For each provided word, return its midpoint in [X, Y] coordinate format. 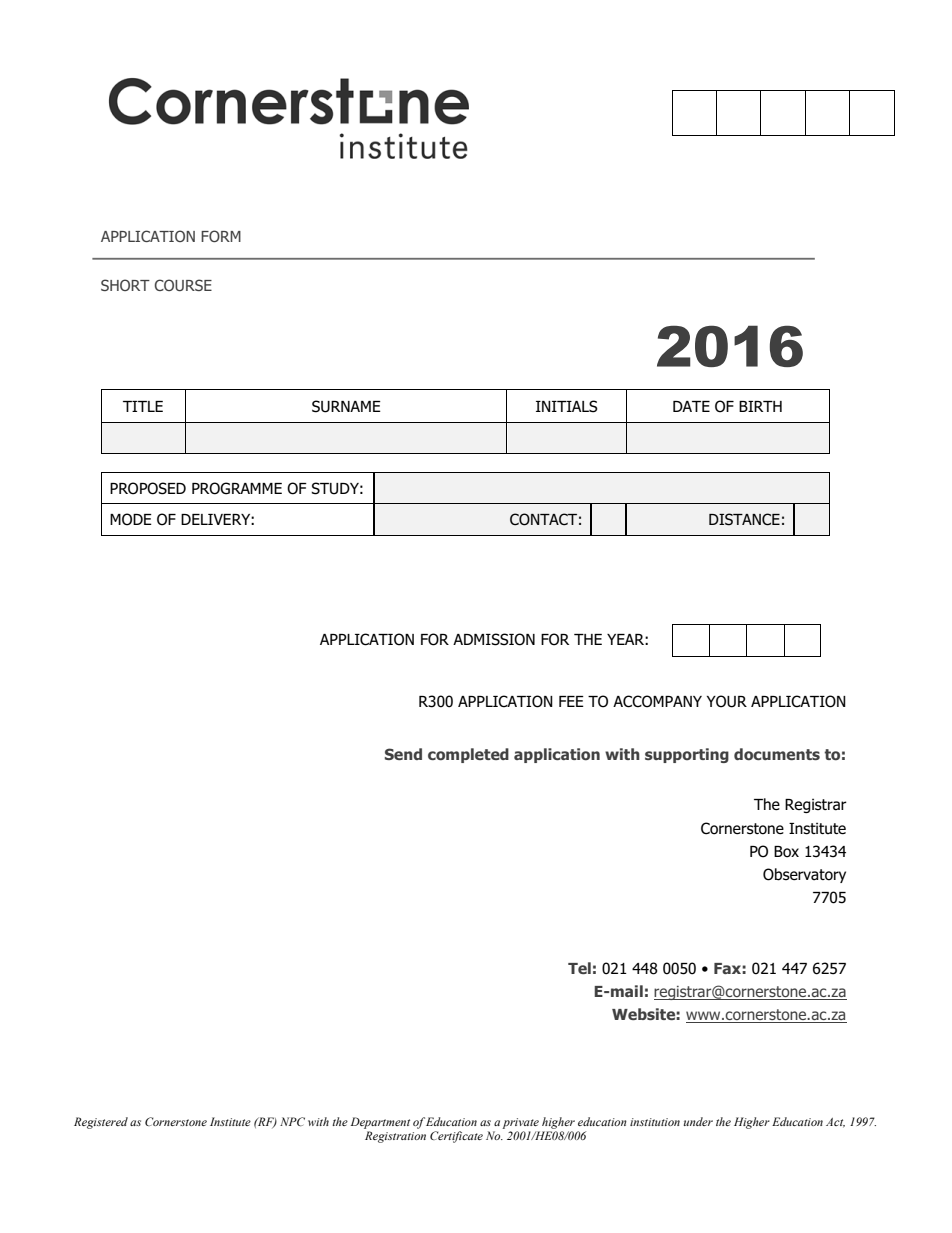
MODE [131, 519]
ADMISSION [494, 639]
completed [468, 755]
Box [786, 852]
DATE [691, 406]
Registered [101, 1123]
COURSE [183, 285]
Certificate [456, 1137]
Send [403, 754]
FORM [221, 236]
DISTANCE [744, 519]
